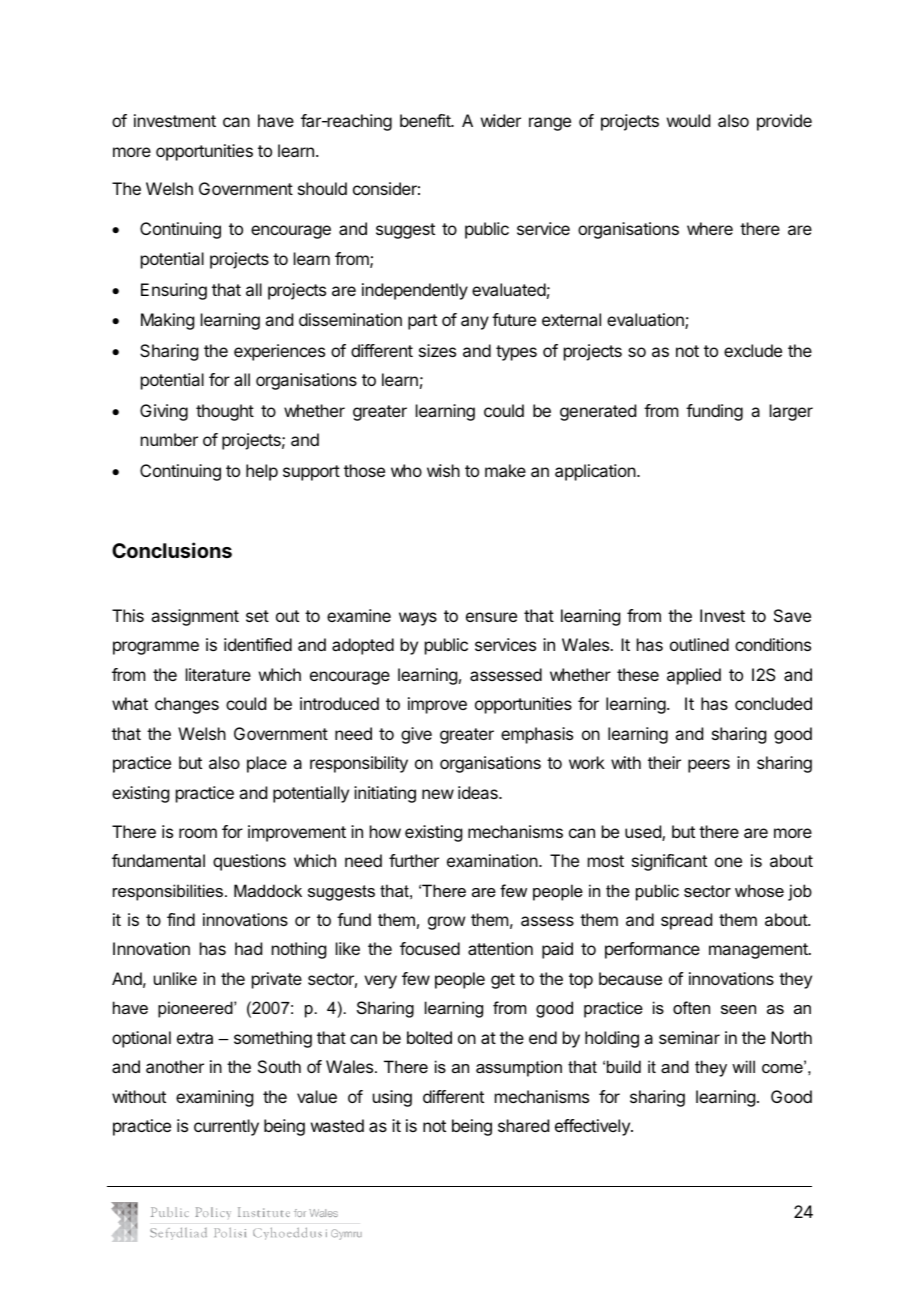  What do you see at coordinates (322, 188) in the screenshot?
I see `should` at bounding box center [322, 188].
